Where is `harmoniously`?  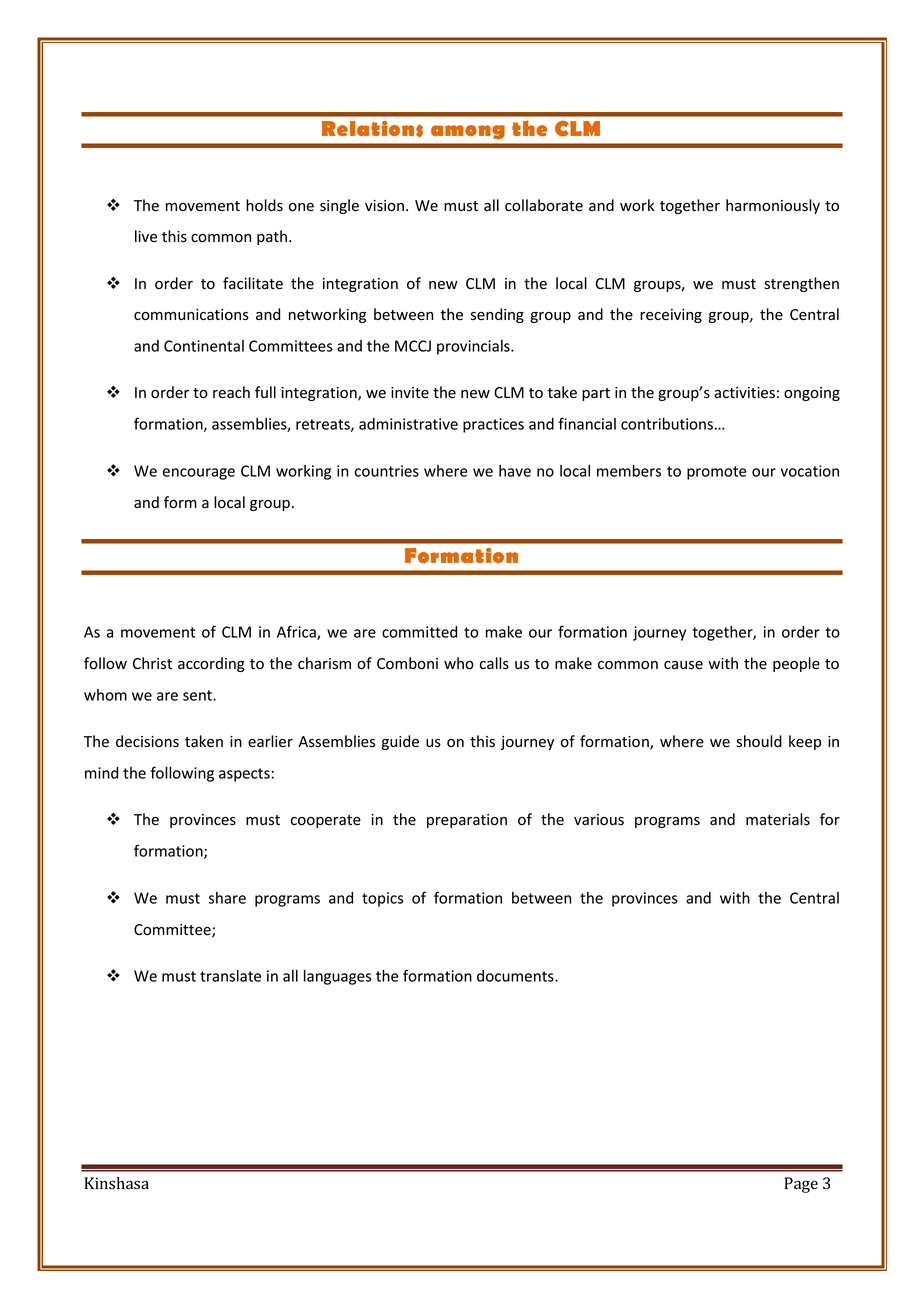 harmoniously is located at coordinates (773, 206).
